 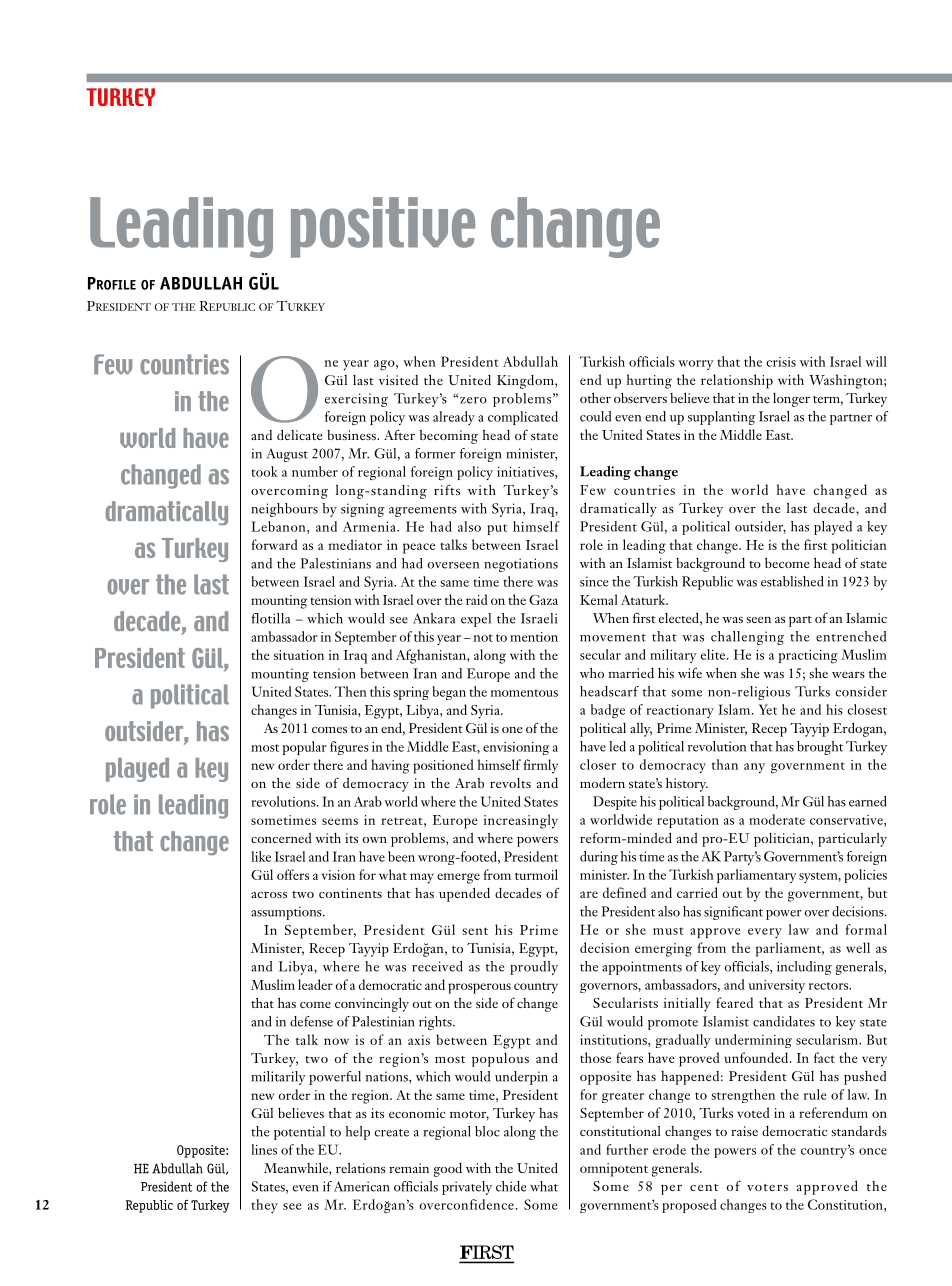 What do you see at coordinates (649, 381) in the document?
I see `hurting` at bounding box center [649, 381].
